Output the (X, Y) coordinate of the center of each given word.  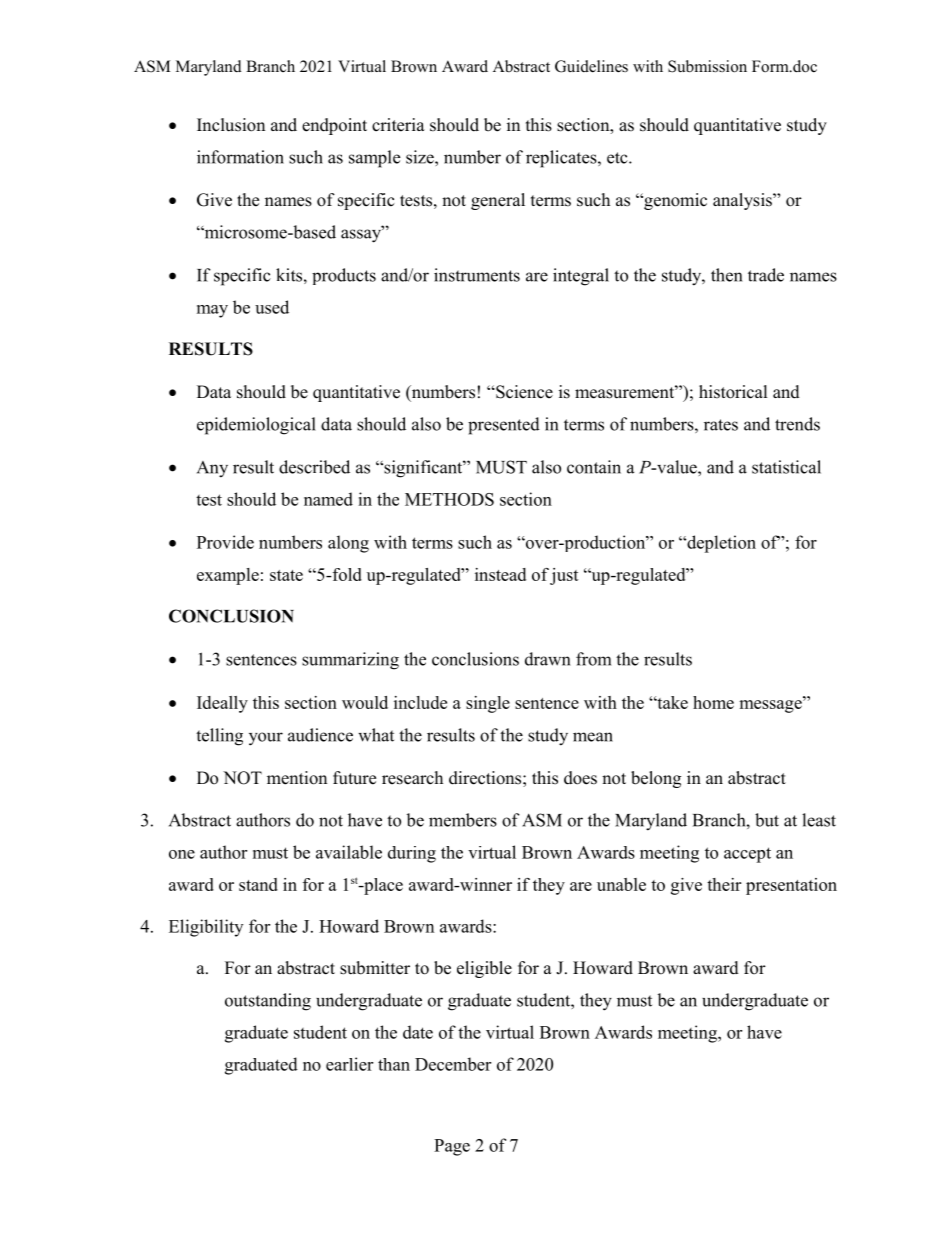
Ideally (222, 704)
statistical (786, 467)
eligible (484, 969)
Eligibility (206, 928)
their (724, 884)
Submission (707, 66)
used (272, 307)
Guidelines (591, 66)
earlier (349, 1064)
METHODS (449, 499)
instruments (477, 275)
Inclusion (231, 125)
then (726, 275)
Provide (225, 542)
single (488, 704)
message (771, 706)
